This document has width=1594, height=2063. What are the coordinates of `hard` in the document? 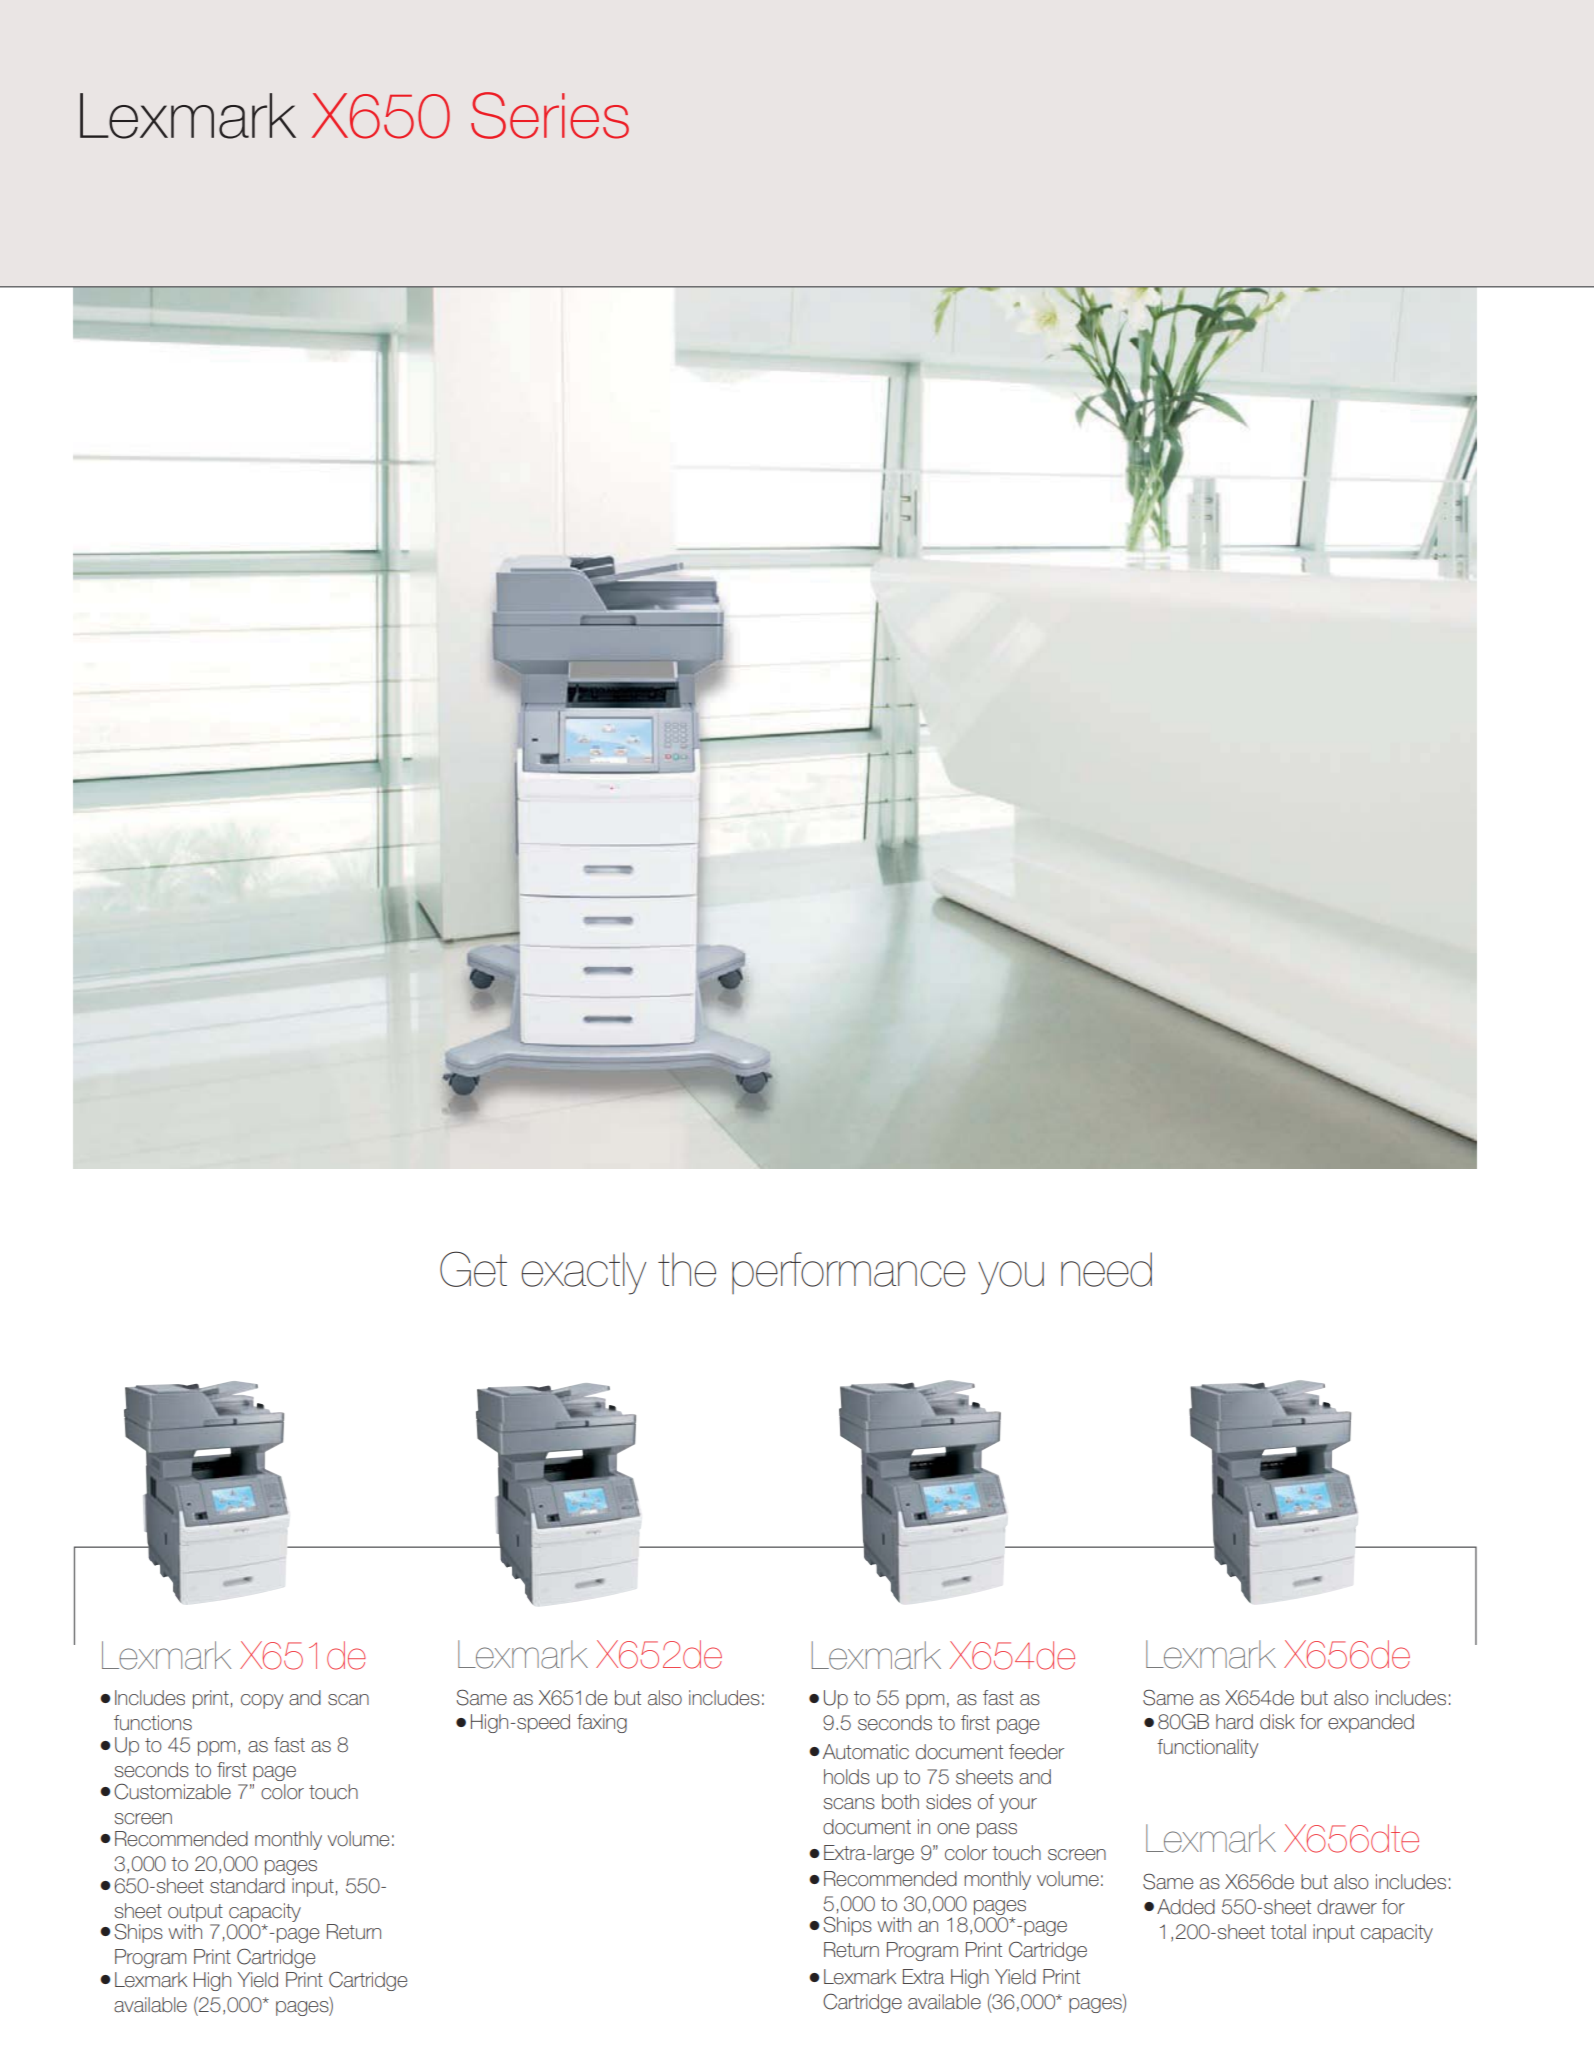 It's located at (1234, 1722).
